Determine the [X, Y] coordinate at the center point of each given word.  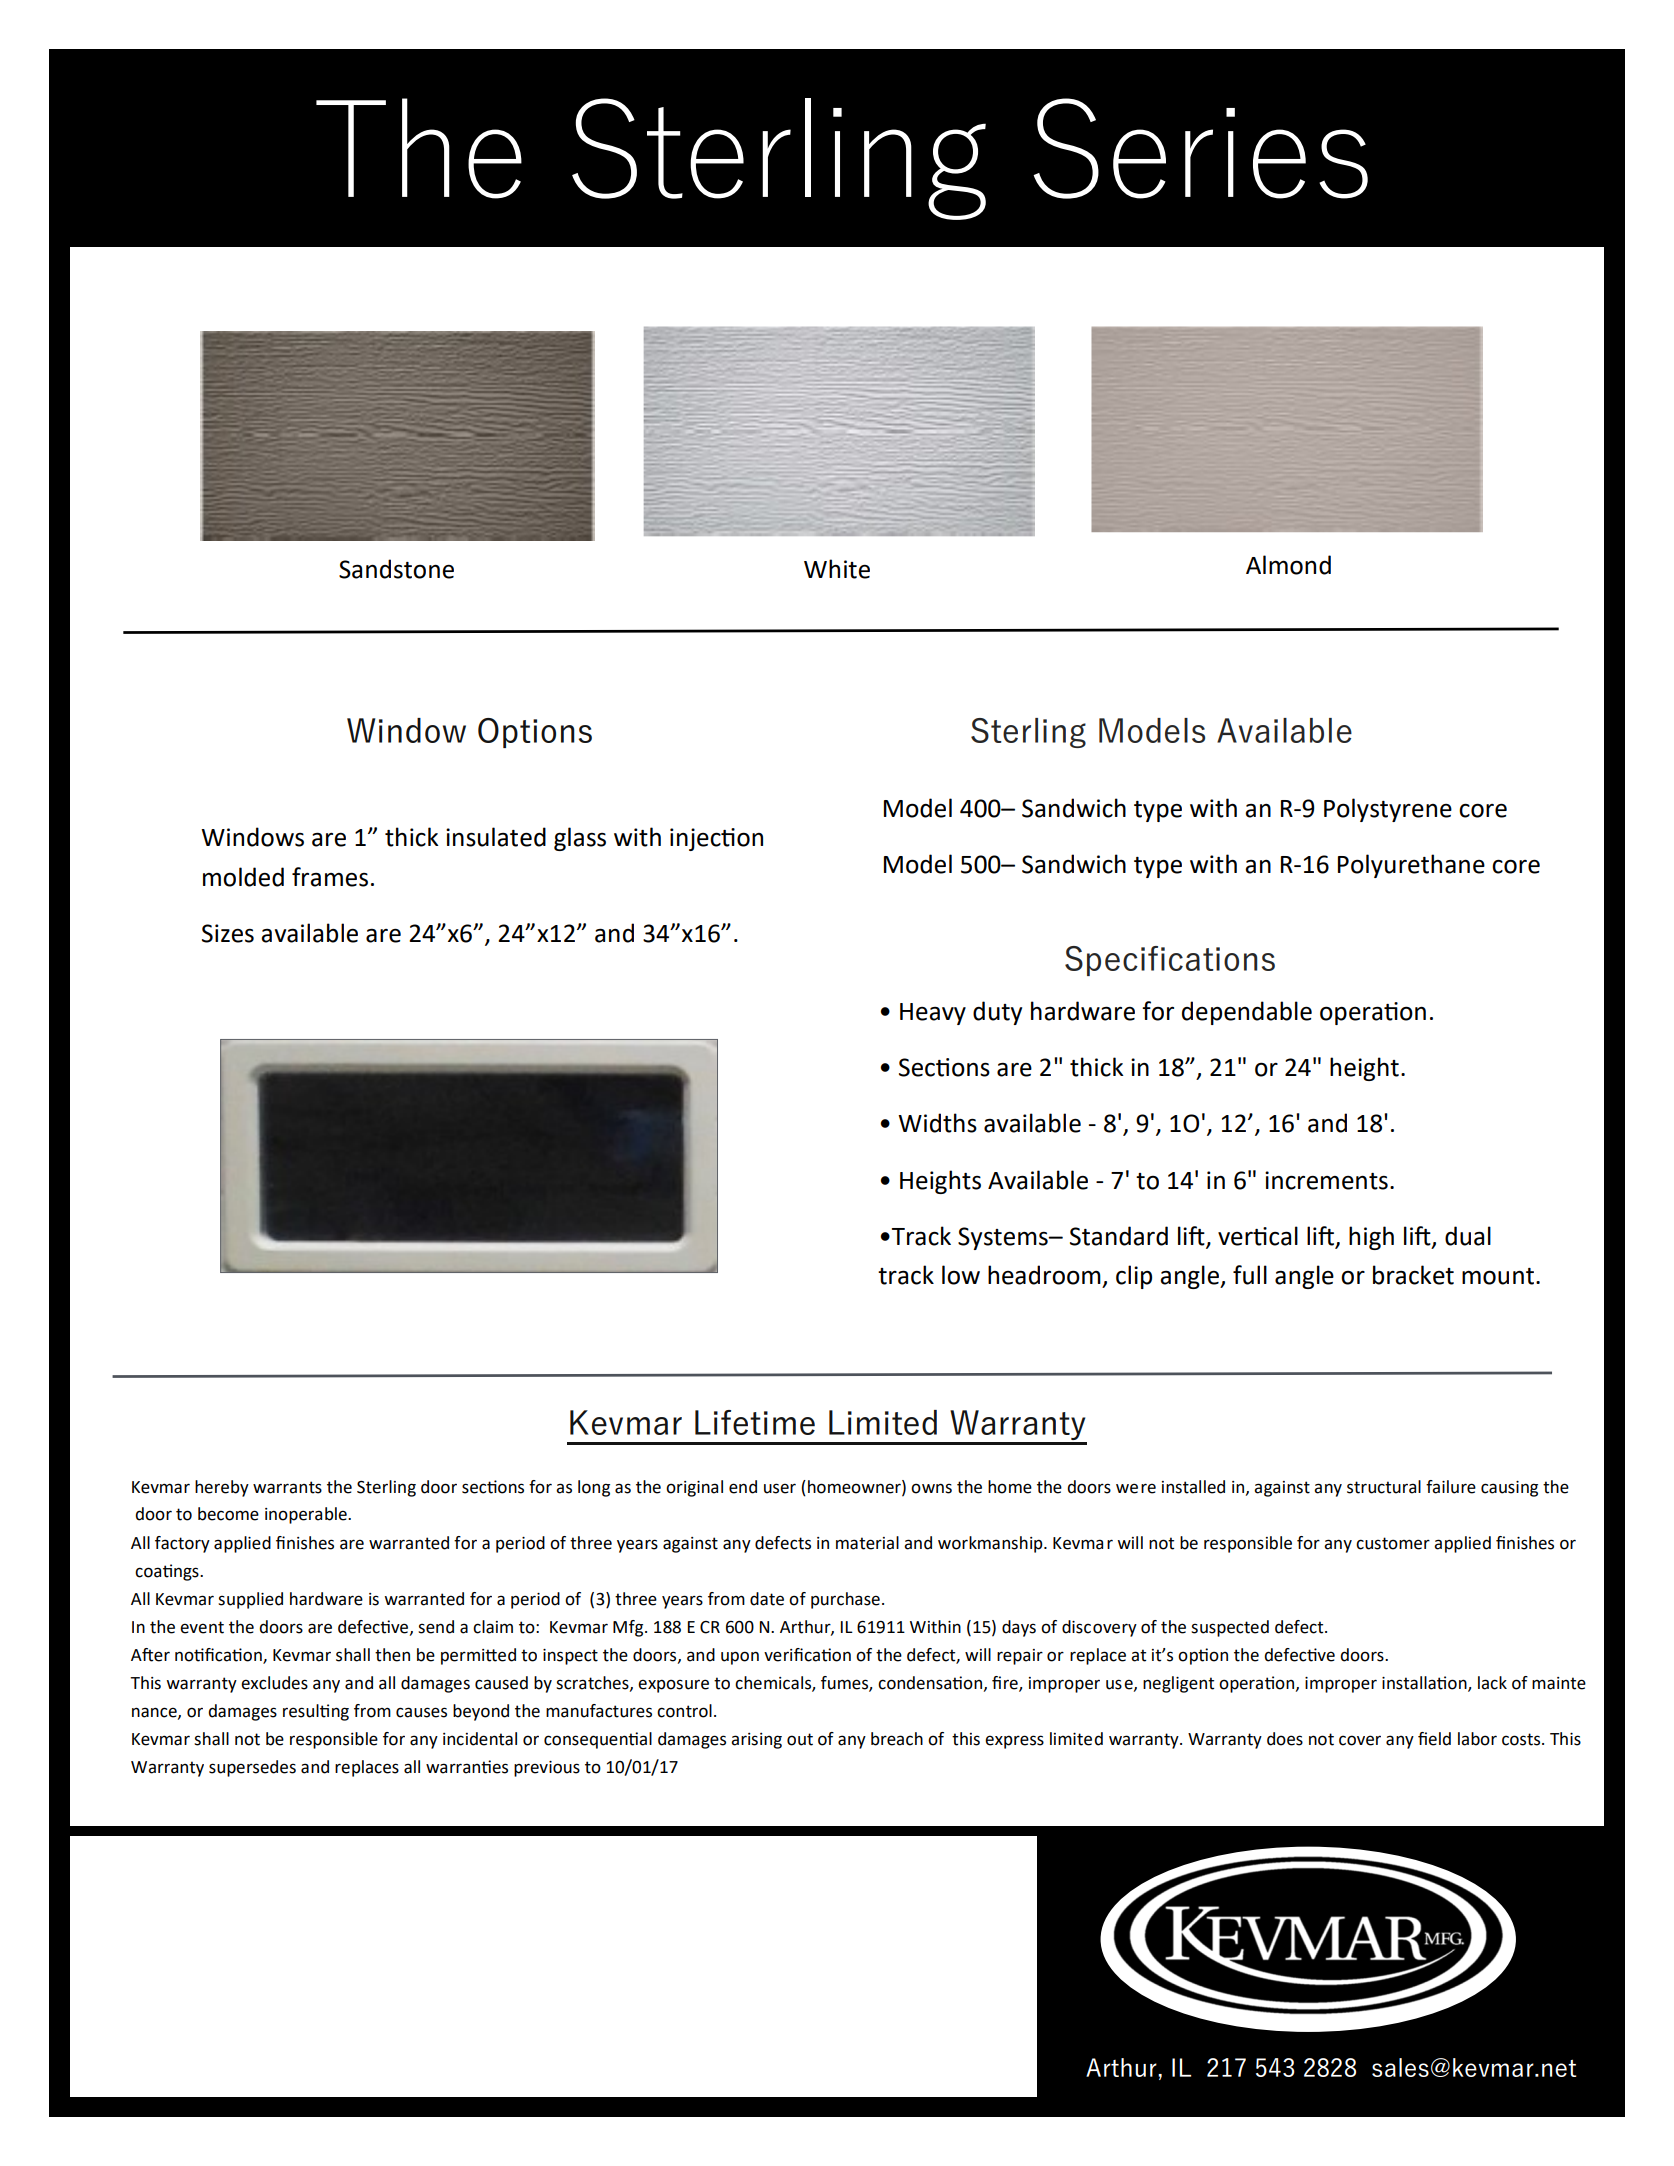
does [1285, 1739]
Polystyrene [1388, 810]
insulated [496, 837]
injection [716, 839]
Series [1200, 148]
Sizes [228, 933]
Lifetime [755, 1422]
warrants [287, 1487]
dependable [1247, 1013]
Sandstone [396, 569]
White [837, 569]
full [1250, 1275]
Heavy [933, 1014]
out [800, 1739]
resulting [316, 1712]
